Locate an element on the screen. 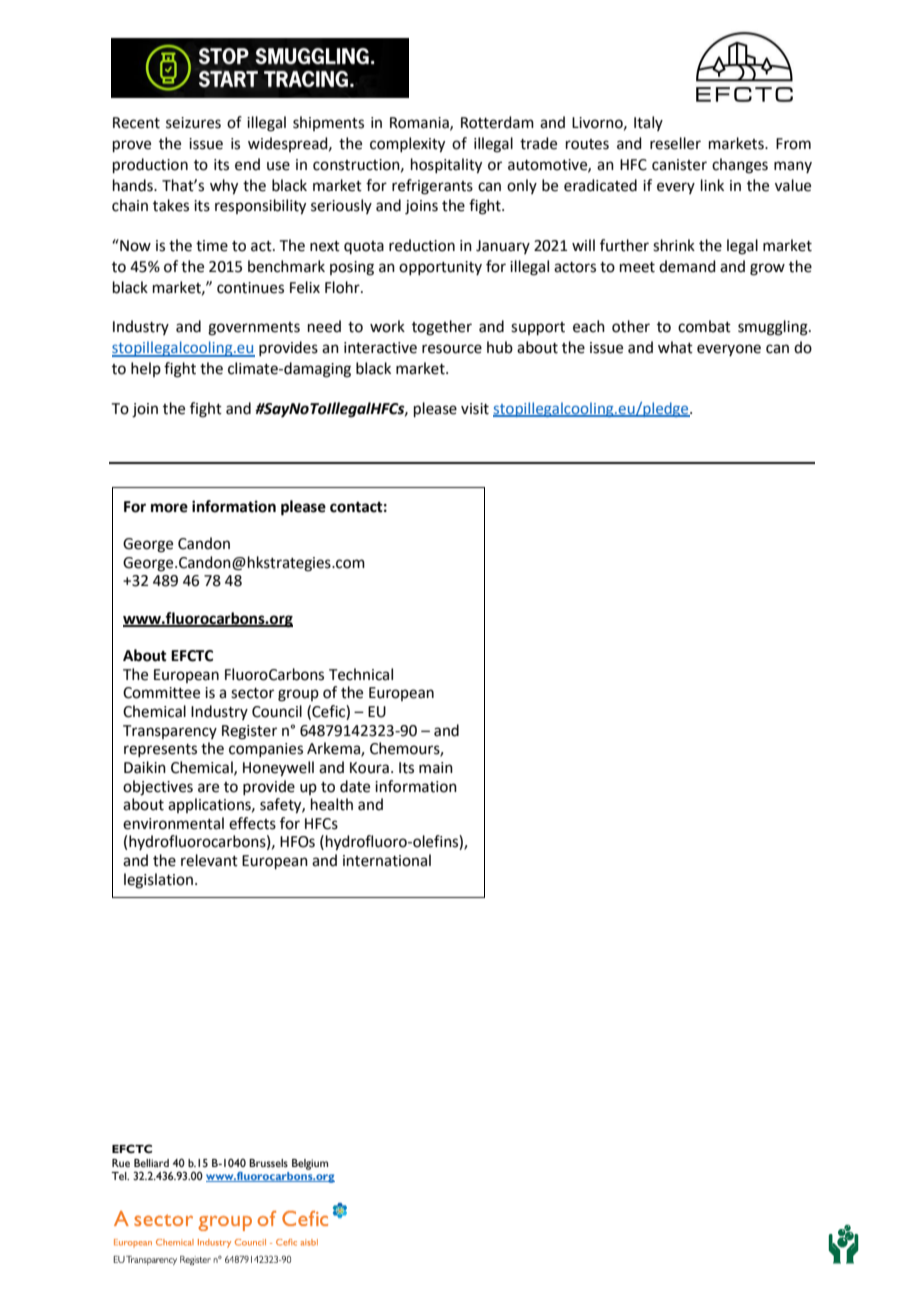 This screenshot has width=924, height=1308. changes is located at coordinates (740, 166).
